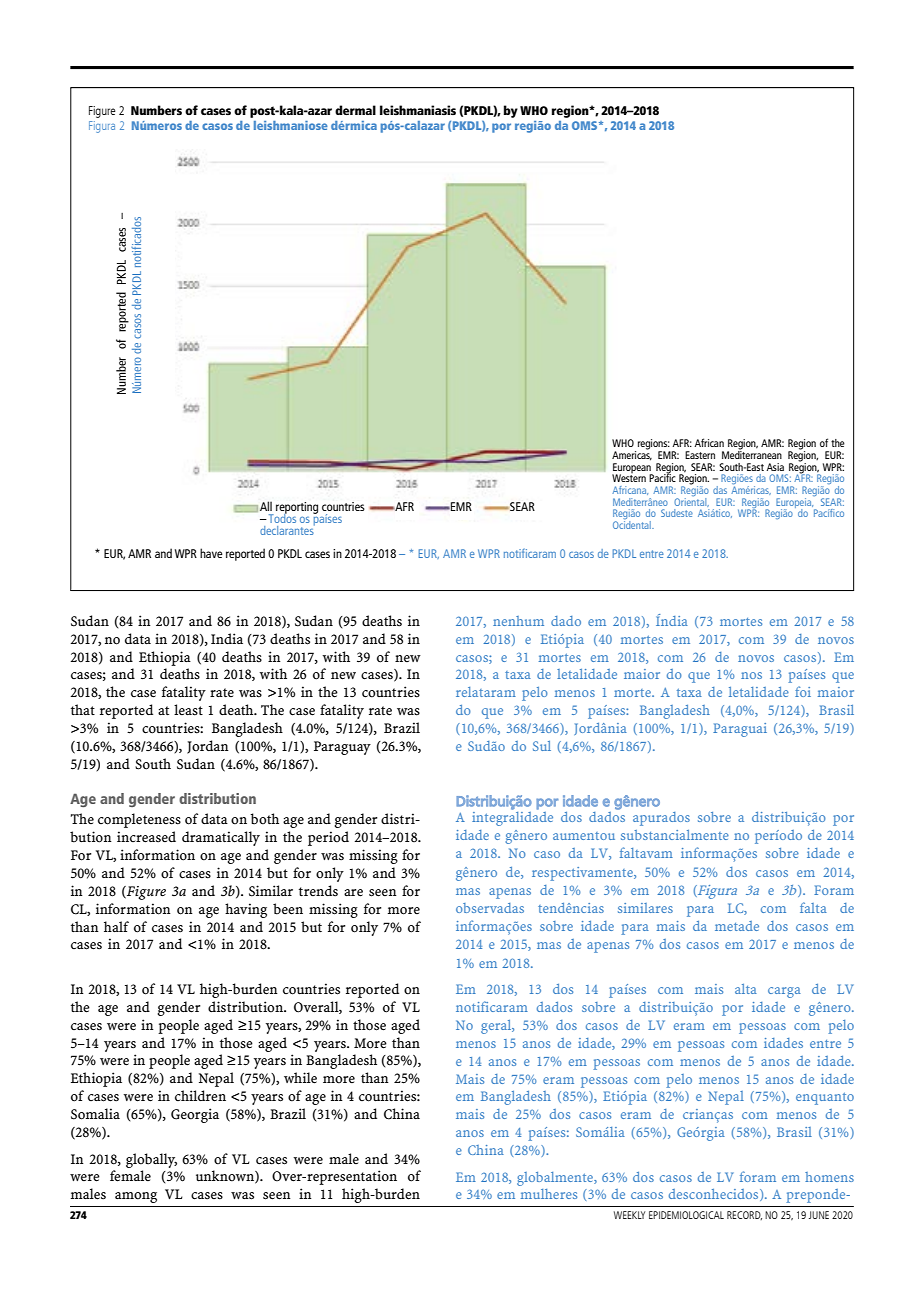 Image resolution: width=924 pixels, height=1308 pixels. What do you see at coordinates (629, 1215) in the page?
I see `WEEKLY` at bounding box center [629, 1215].
